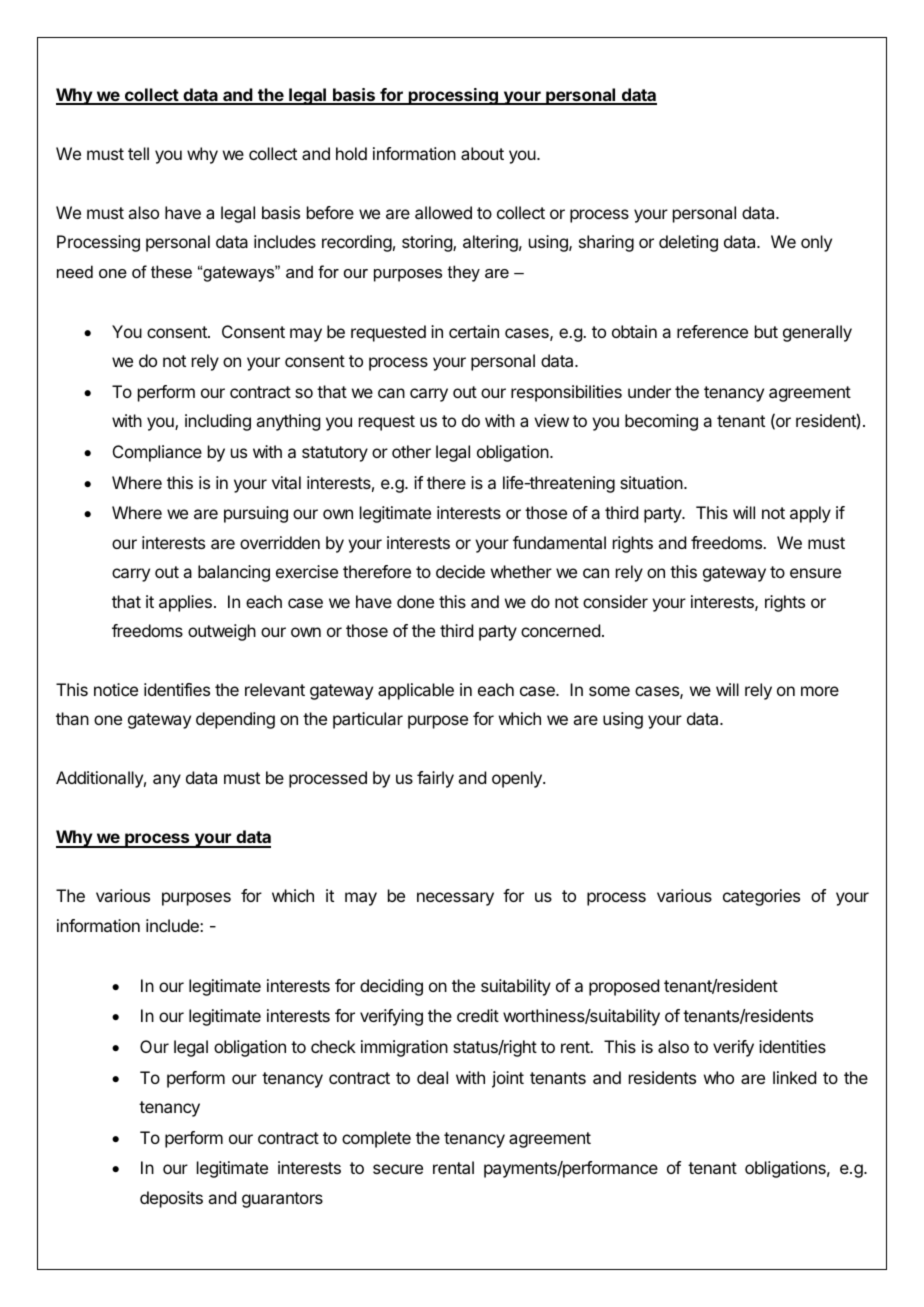 This screenshot has height=1307, width=924. I want to click on deleting, so click(688, 243).
